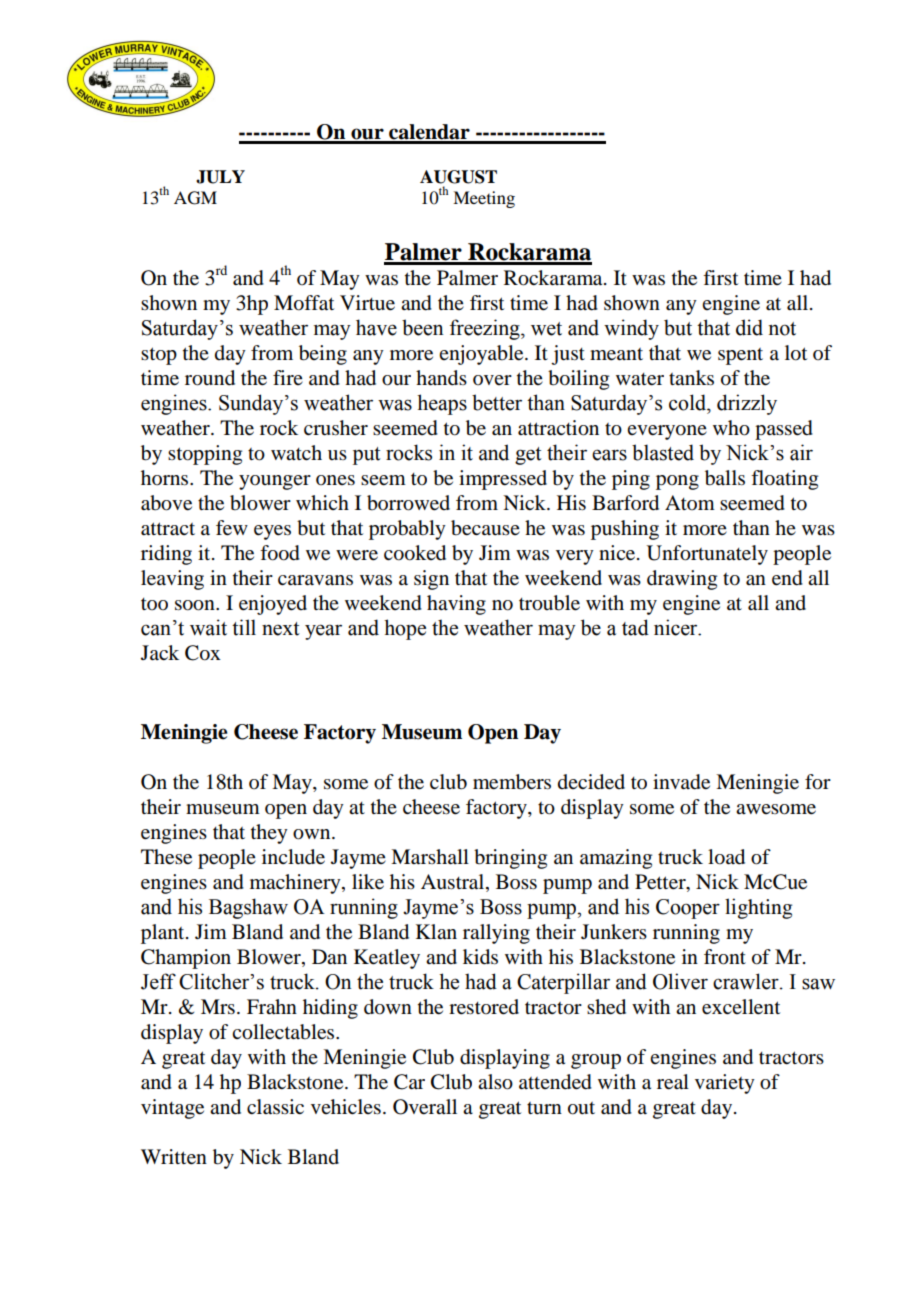 The height and width of the screenshot is (1308, 924). I want to click on Cox, so click(203, 653).
